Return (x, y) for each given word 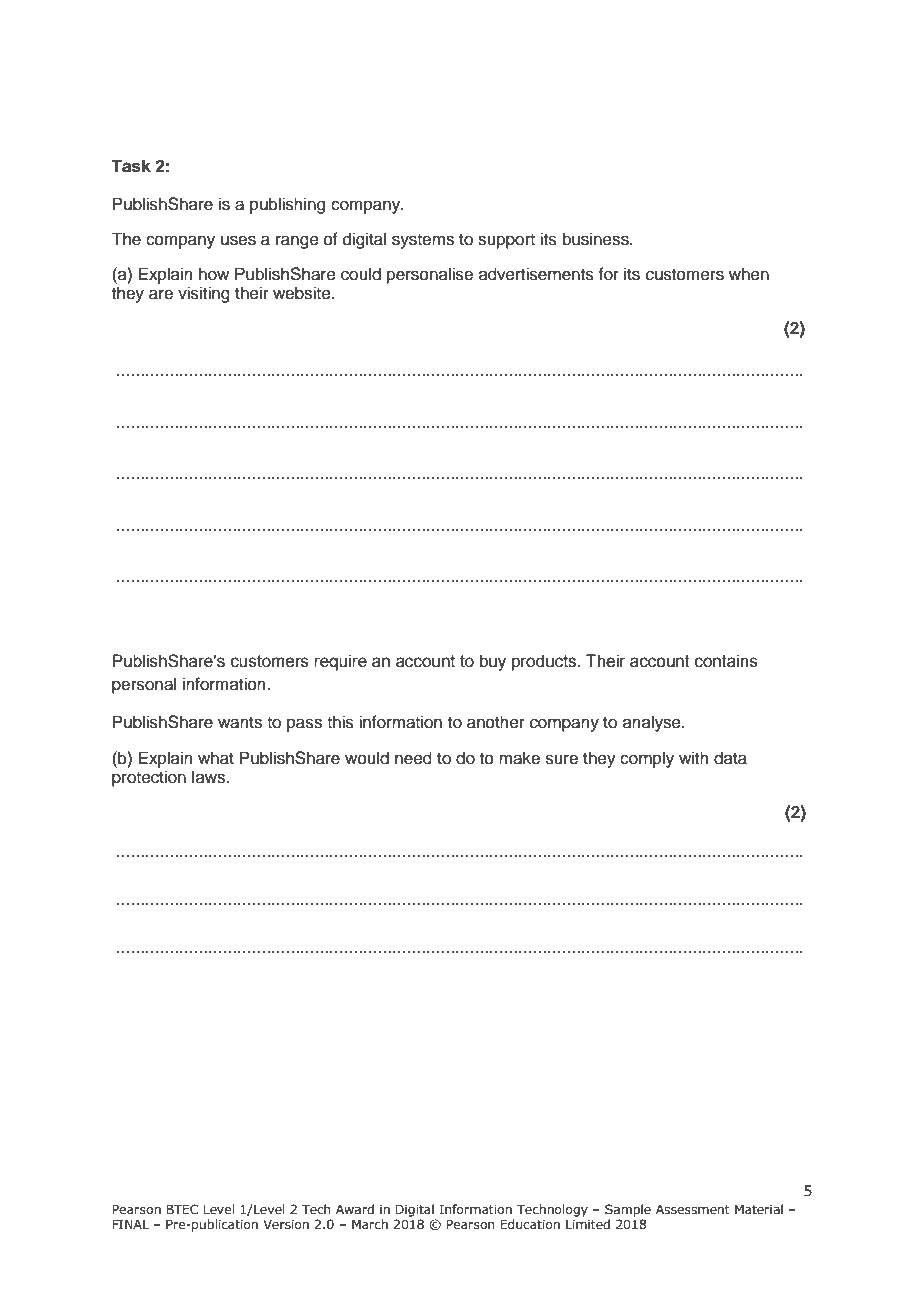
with (694, 757)
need (413, 758)
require (340, 662)
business (597, 239)
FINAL (130, 1224)
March (370, 1224)
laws (209, 777)
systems (423, 241)
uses (238, 240)
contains (726, 661)
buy (493, 662)
